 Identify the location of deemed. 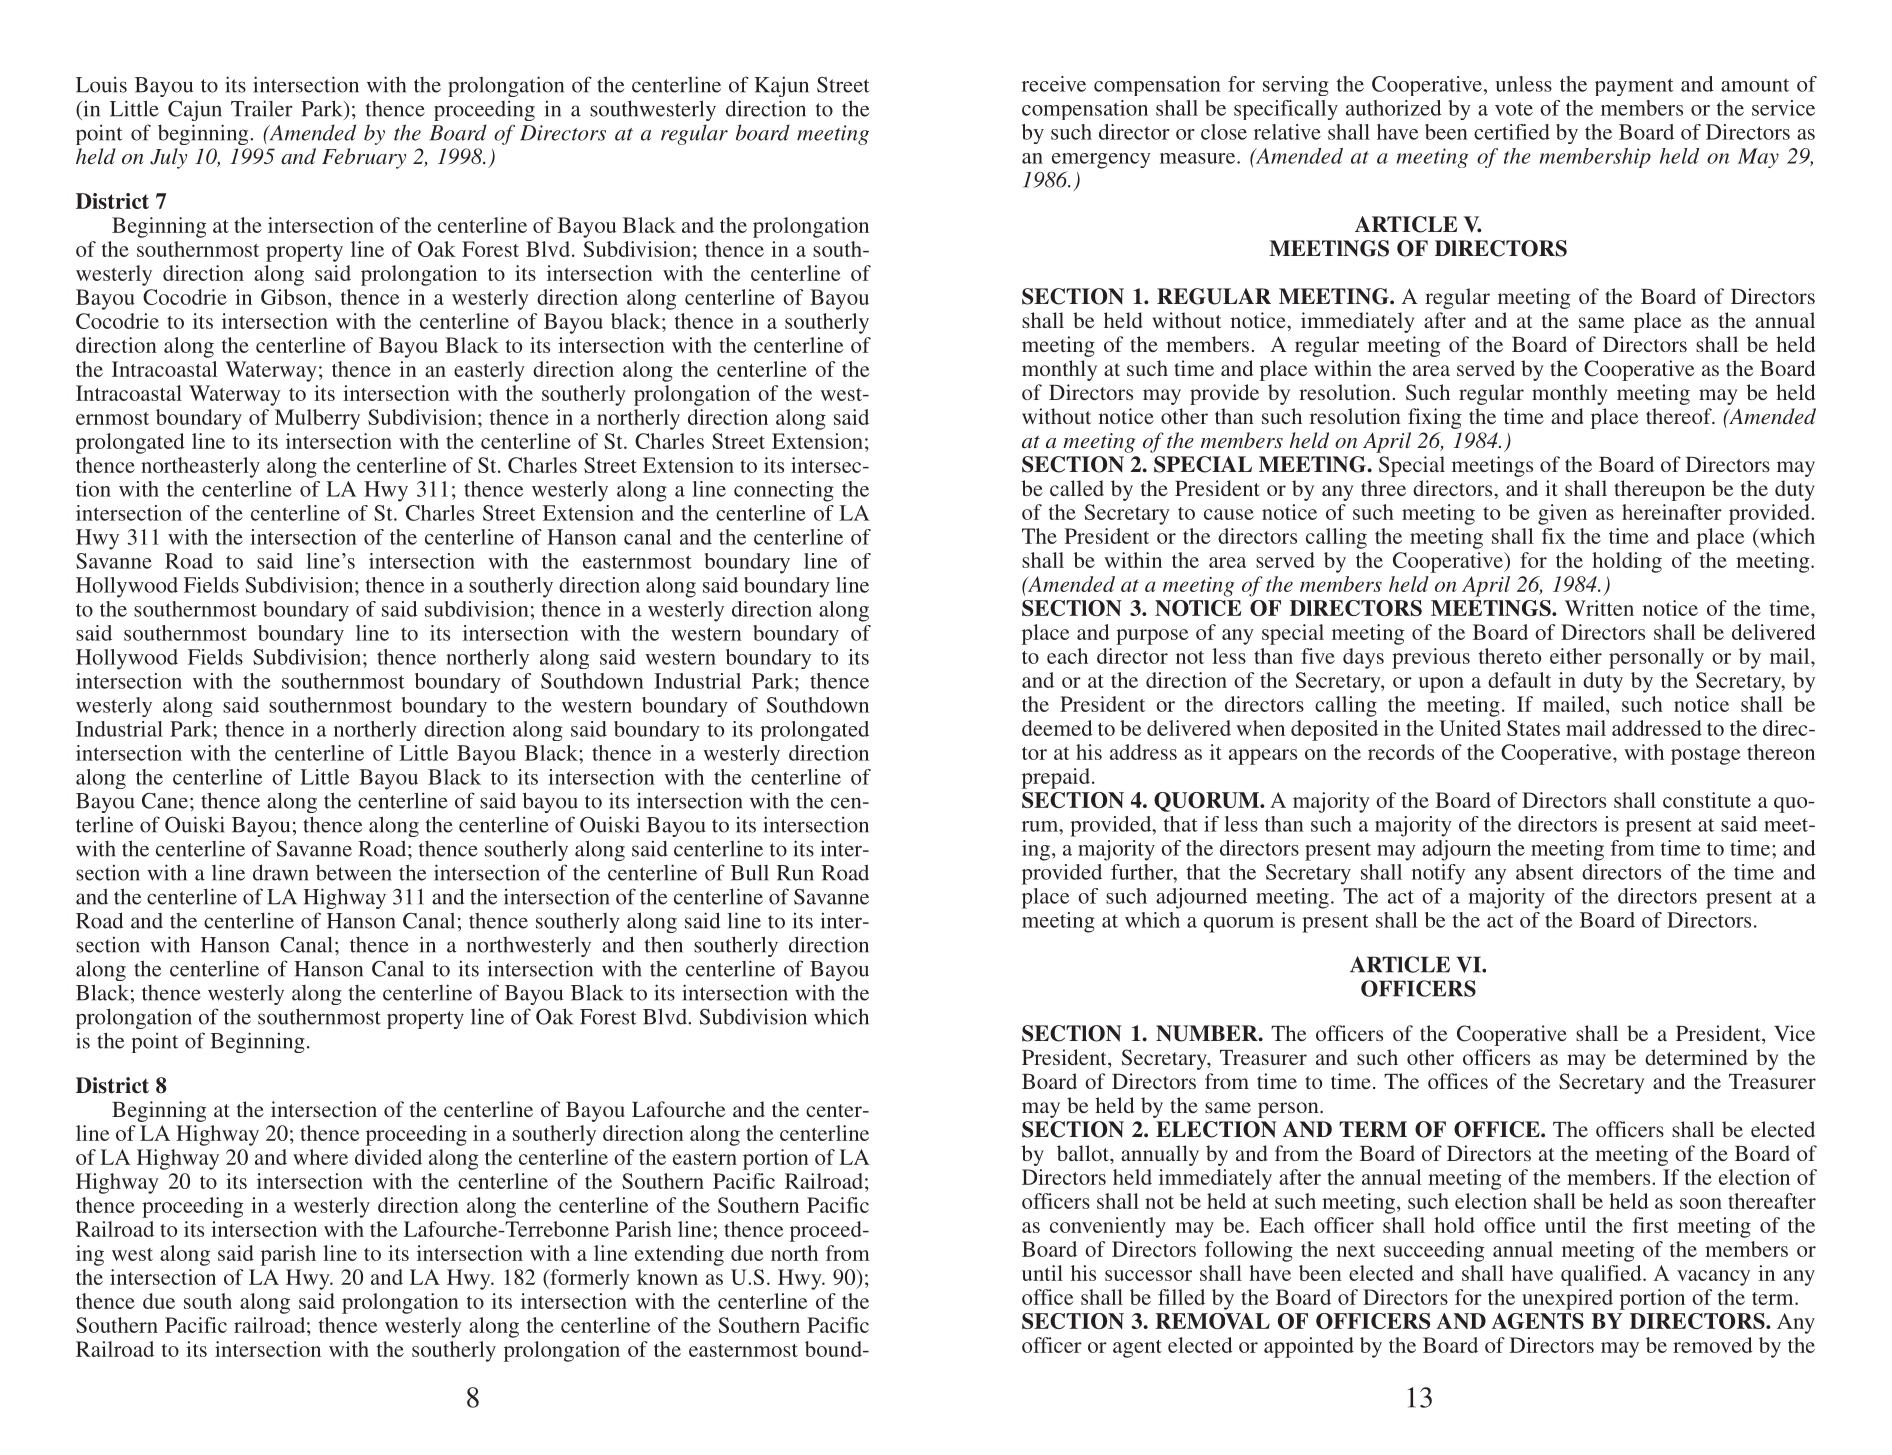
(1057, 728).
